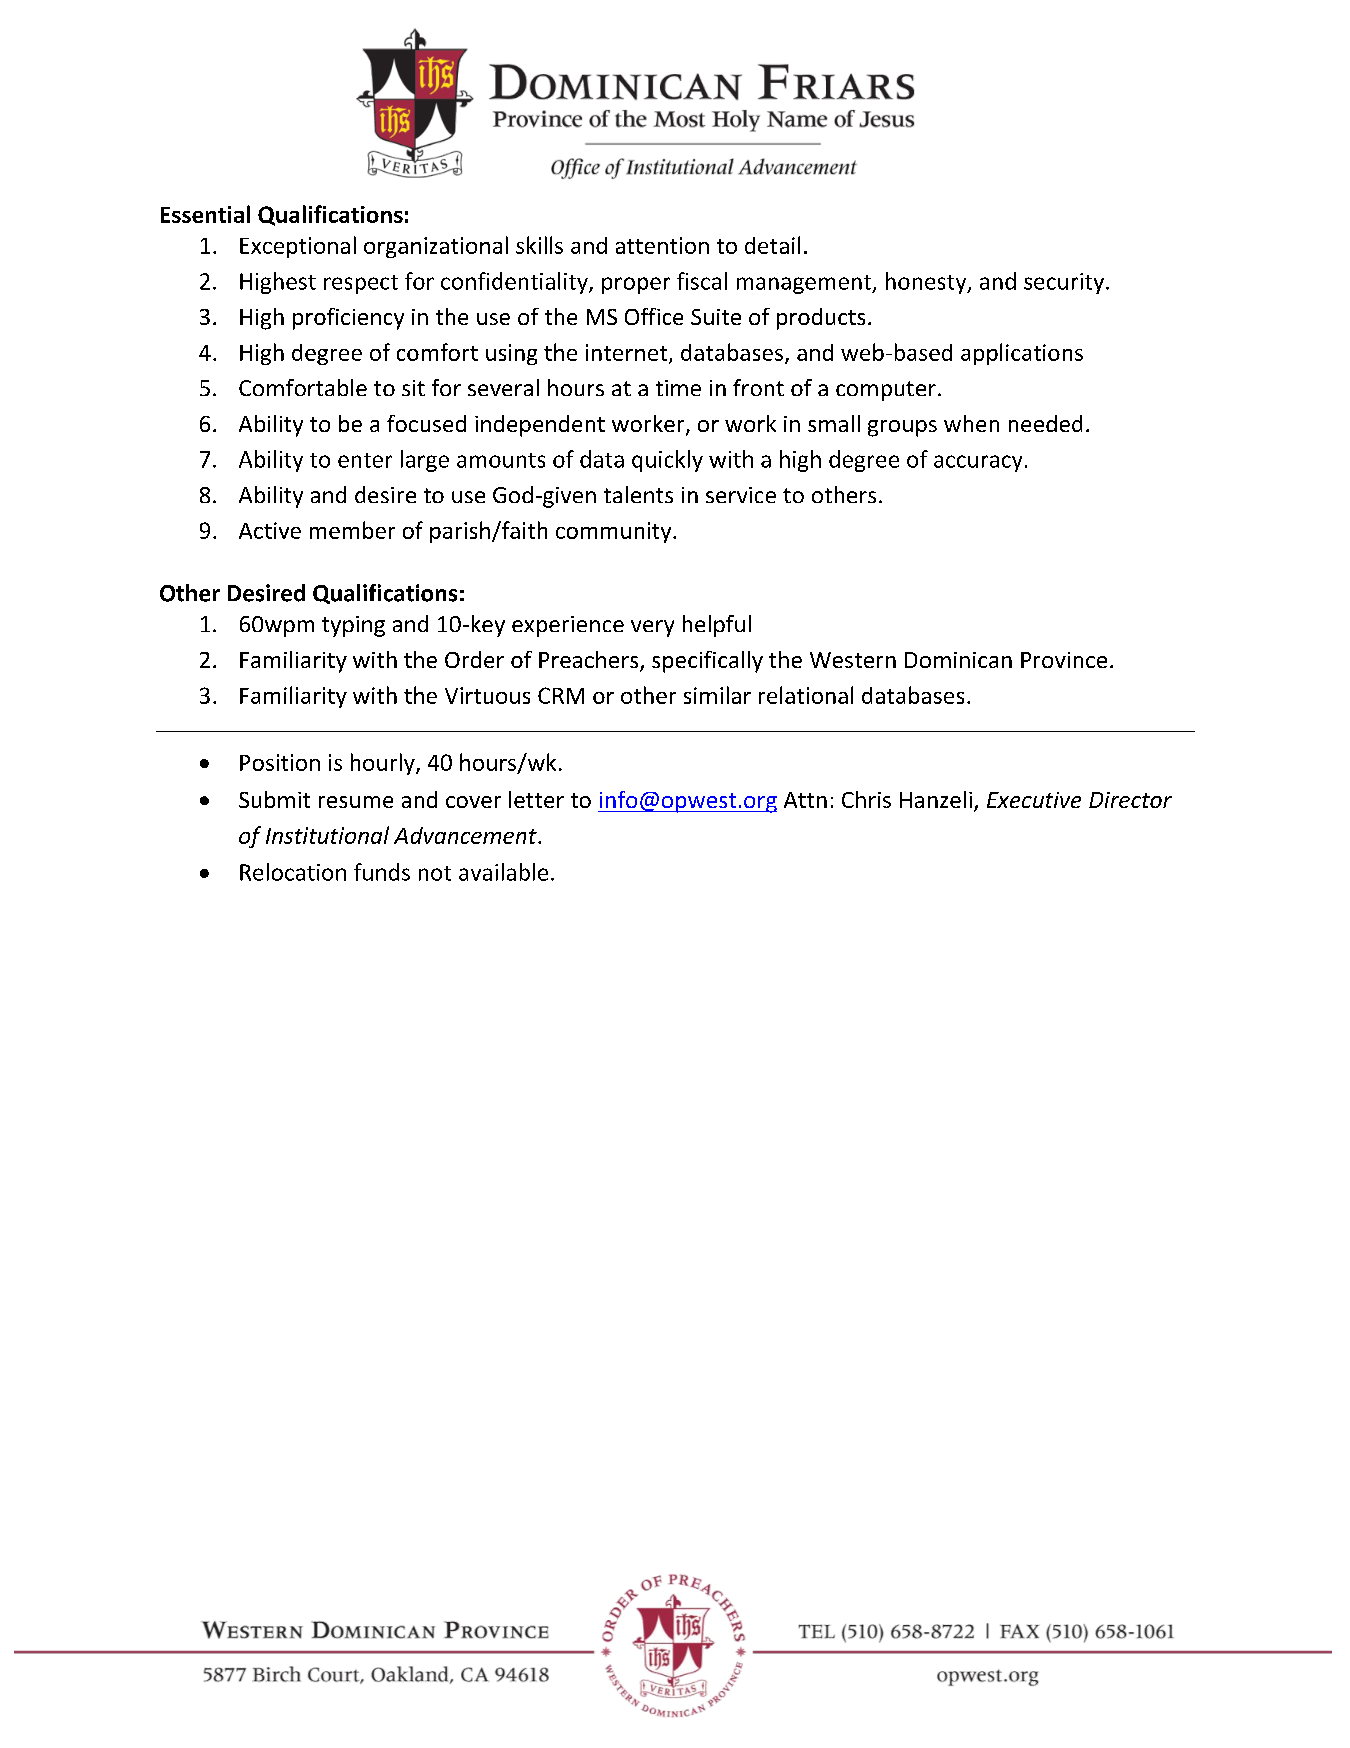 The width and height of the screenshot is (1350, 1748). Describe the element at coordinates (1065, 283) in the screenshot. I see `security` at that location.
